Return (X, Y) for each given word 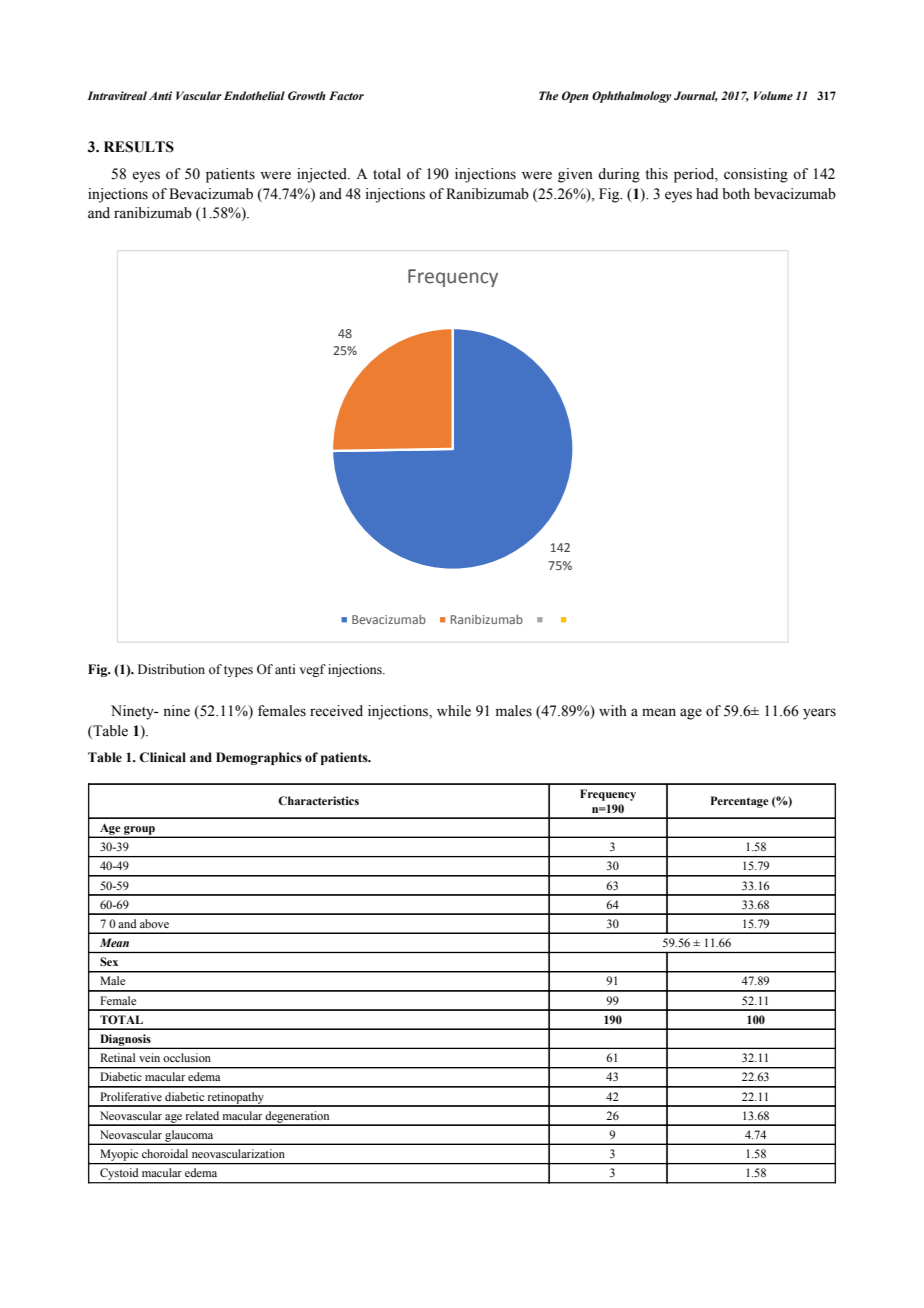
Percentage (740, 802)
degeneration (298, 1118)
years (819, 714)
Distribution (171, 669)
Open (575, 97)
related (202, 1115)
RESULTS (139, 147)
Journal (696, 96)
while (454, 711)
